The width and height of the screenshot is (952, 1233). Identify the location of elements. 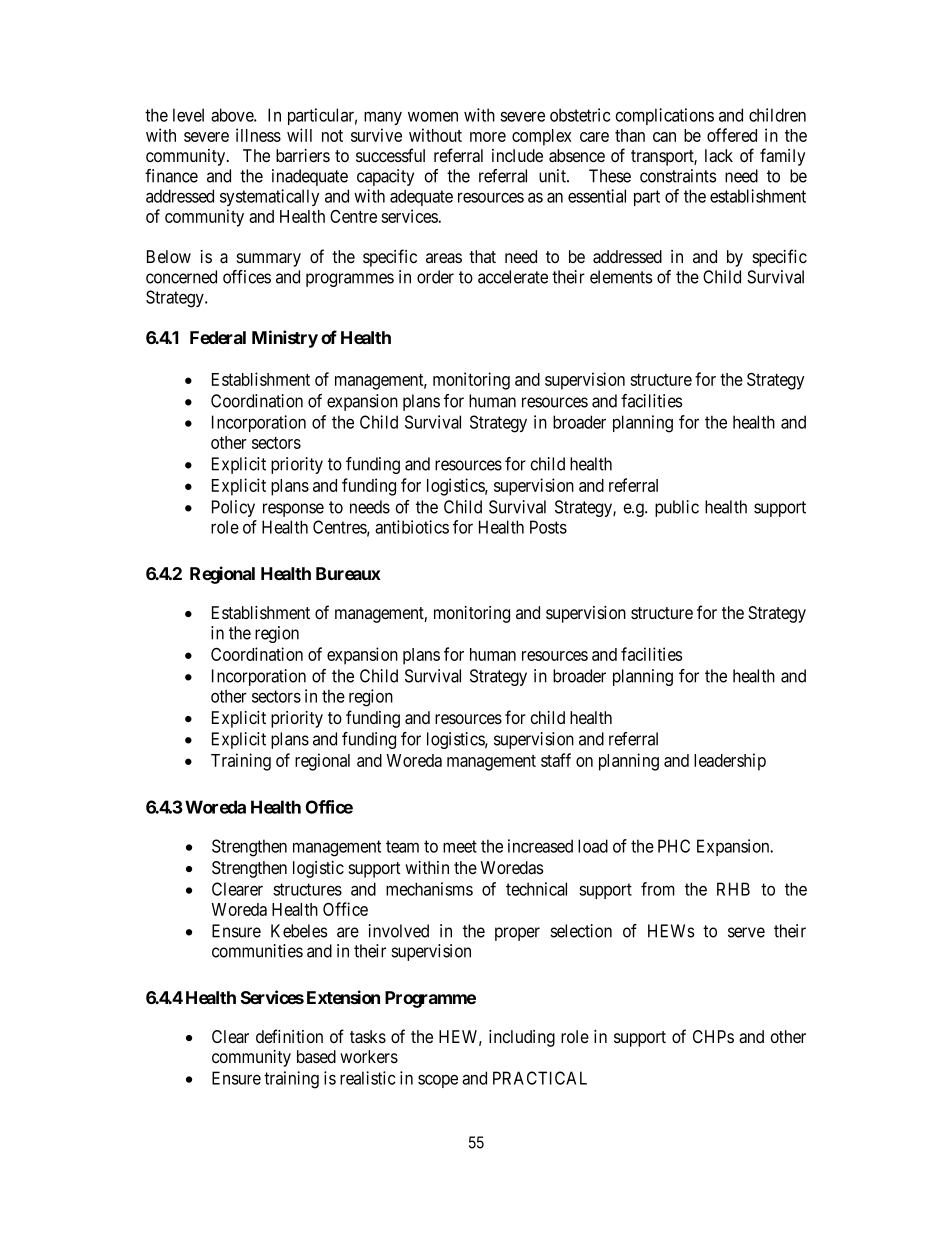
(621, 277).
